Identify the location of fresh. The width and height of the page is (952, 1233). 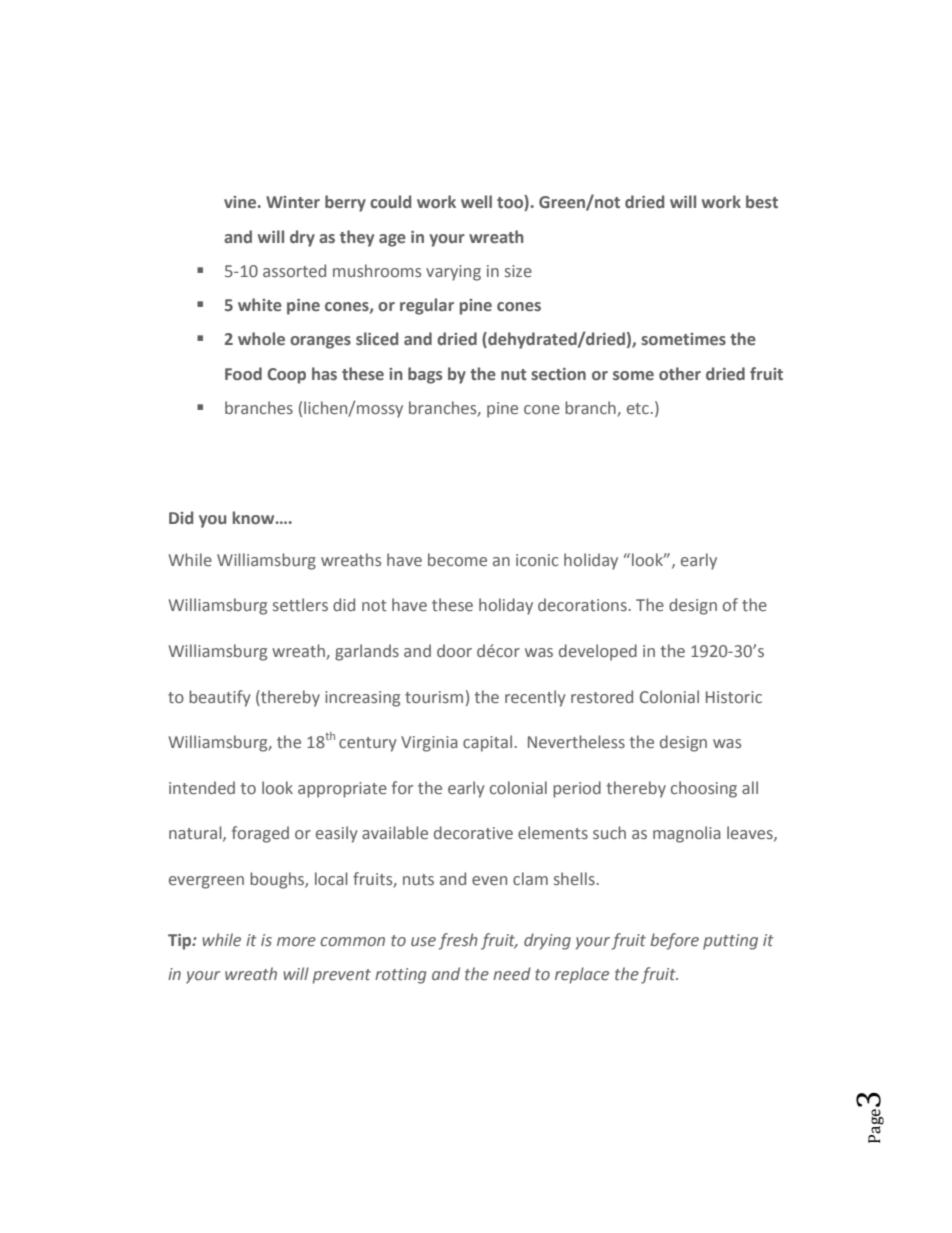
(458, 941).
